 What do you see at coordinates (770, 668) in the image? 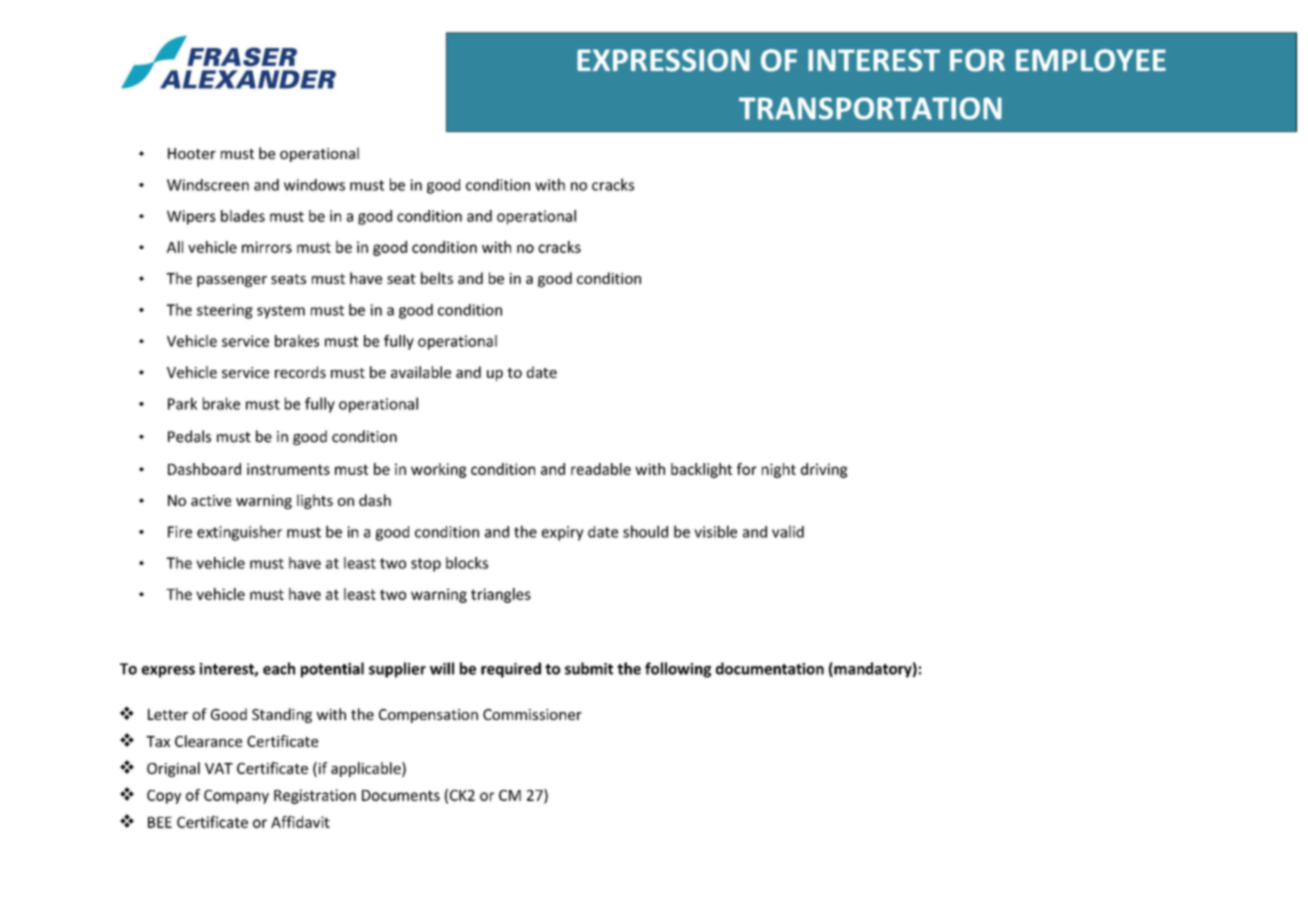
I see `documentation` at bounding box center [770, 668].
